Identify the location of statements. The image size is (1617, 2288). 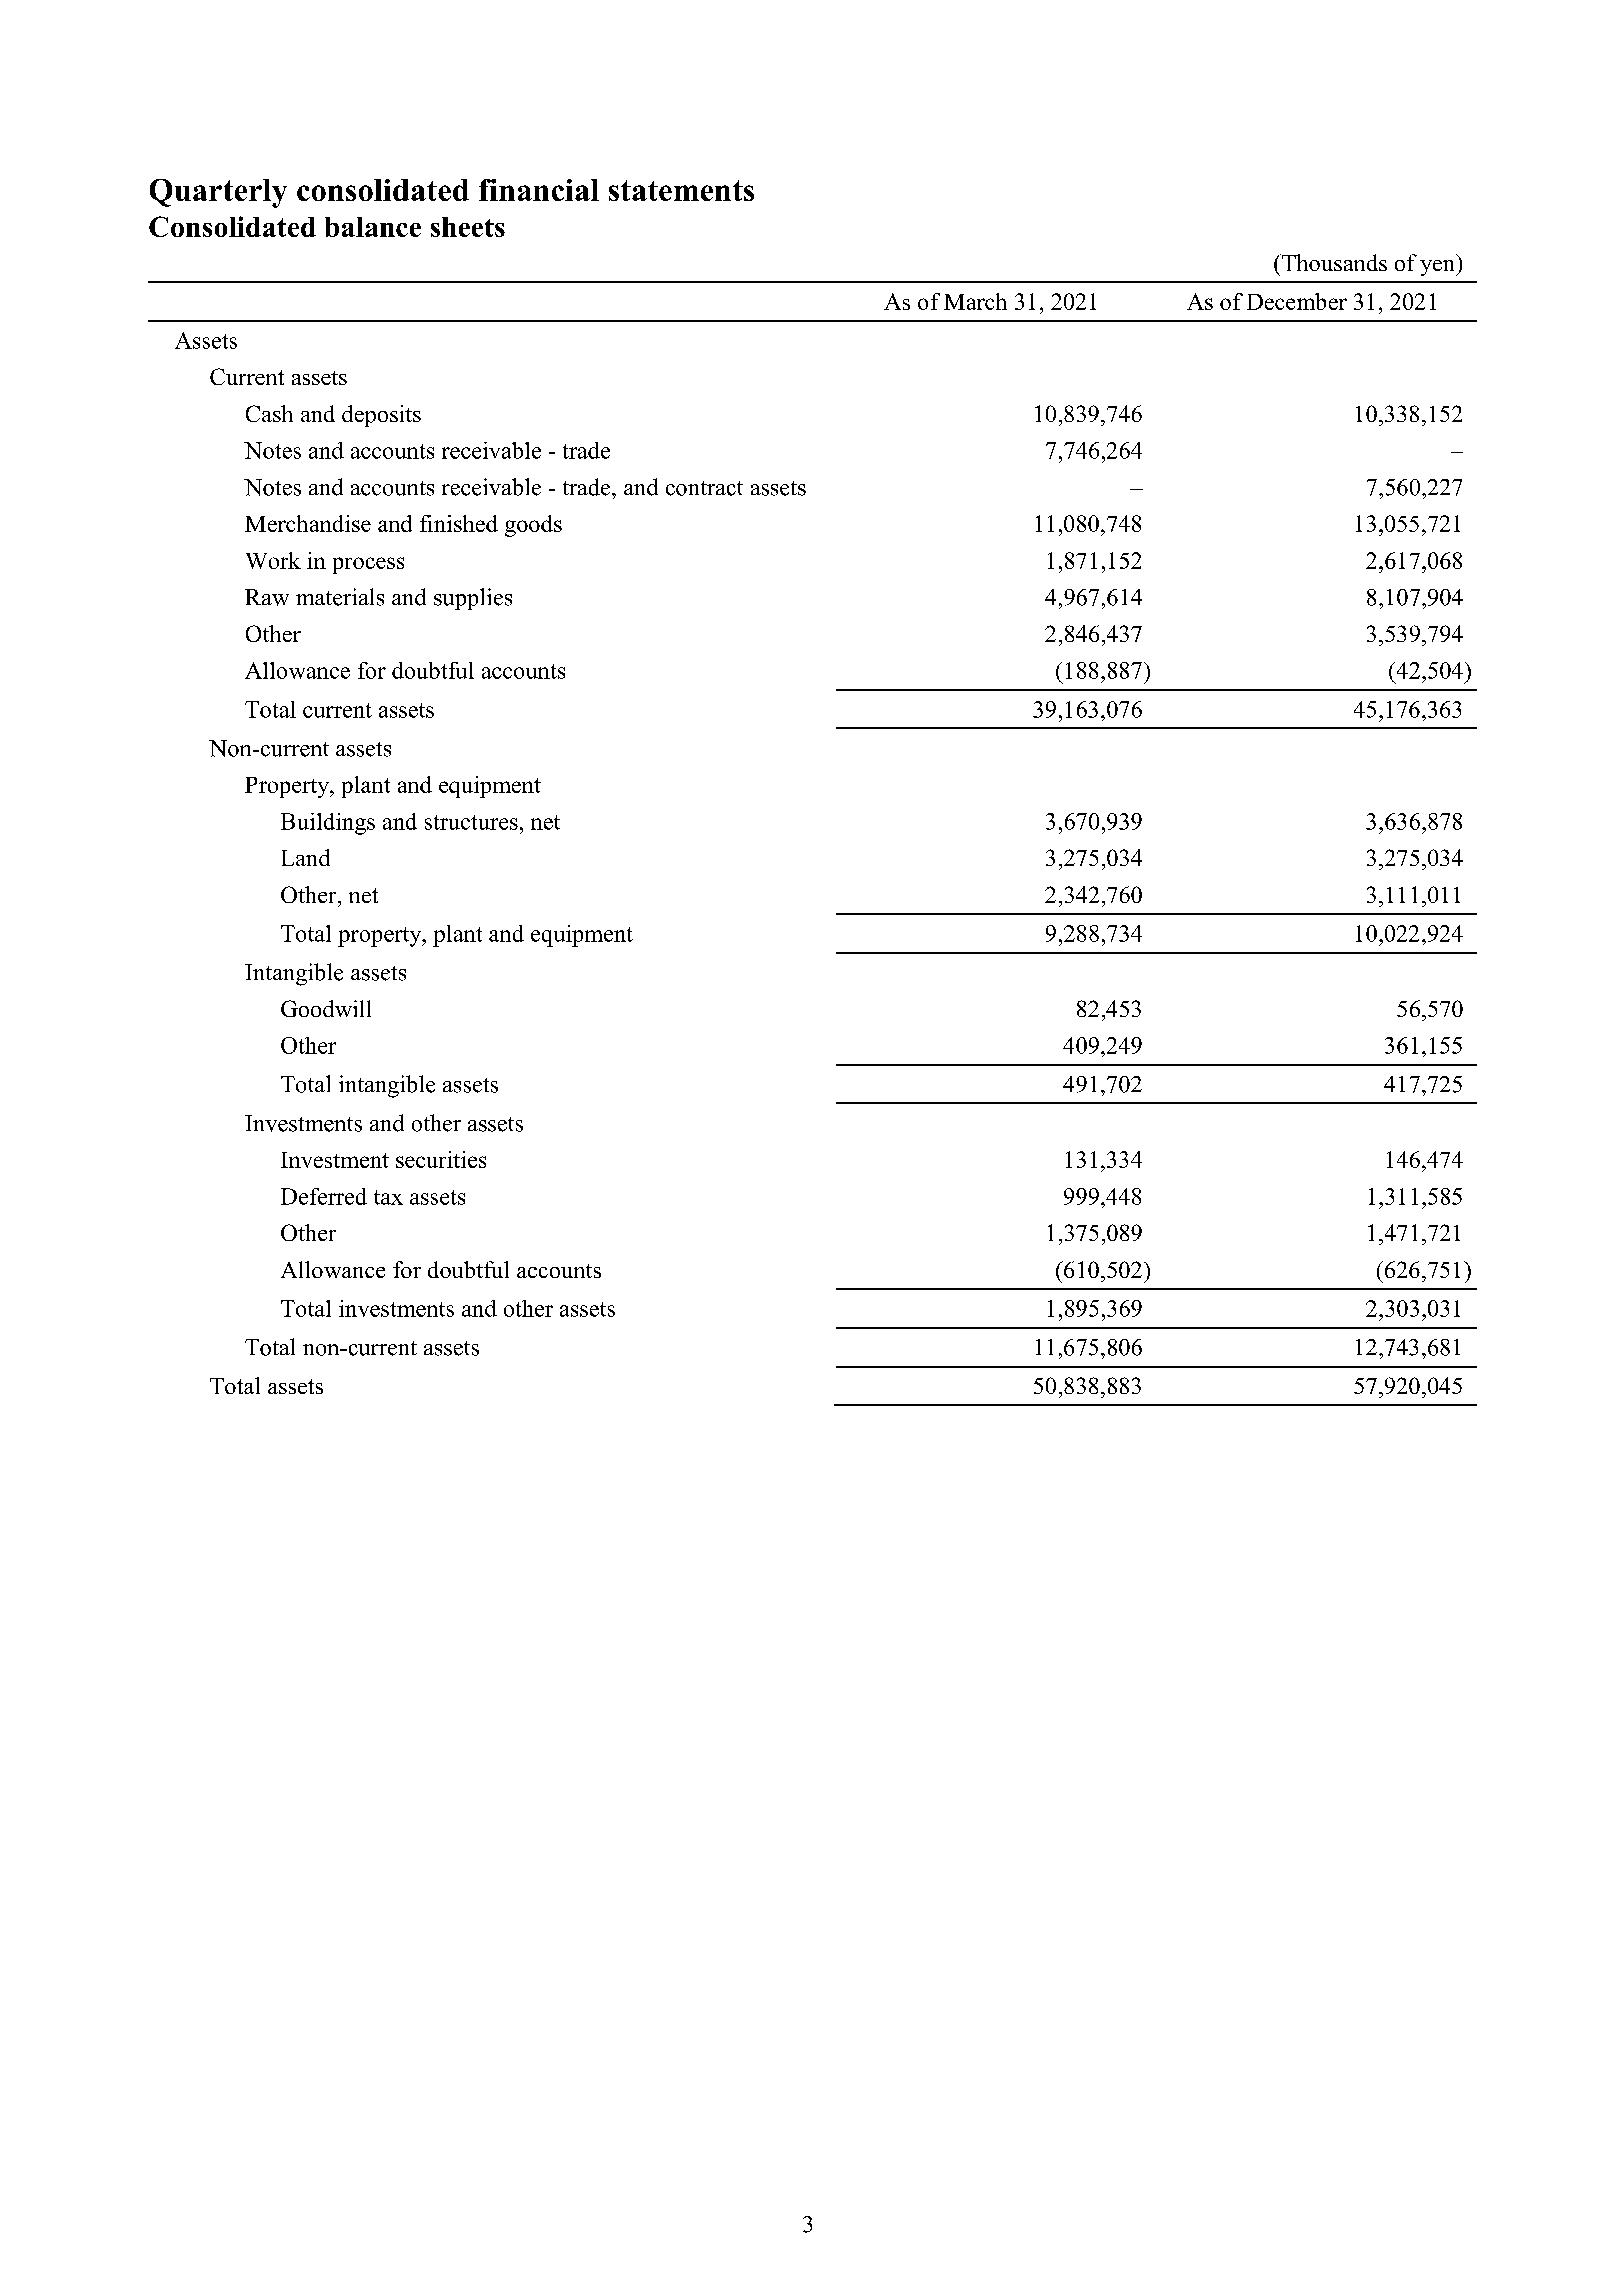
(681, 190).
